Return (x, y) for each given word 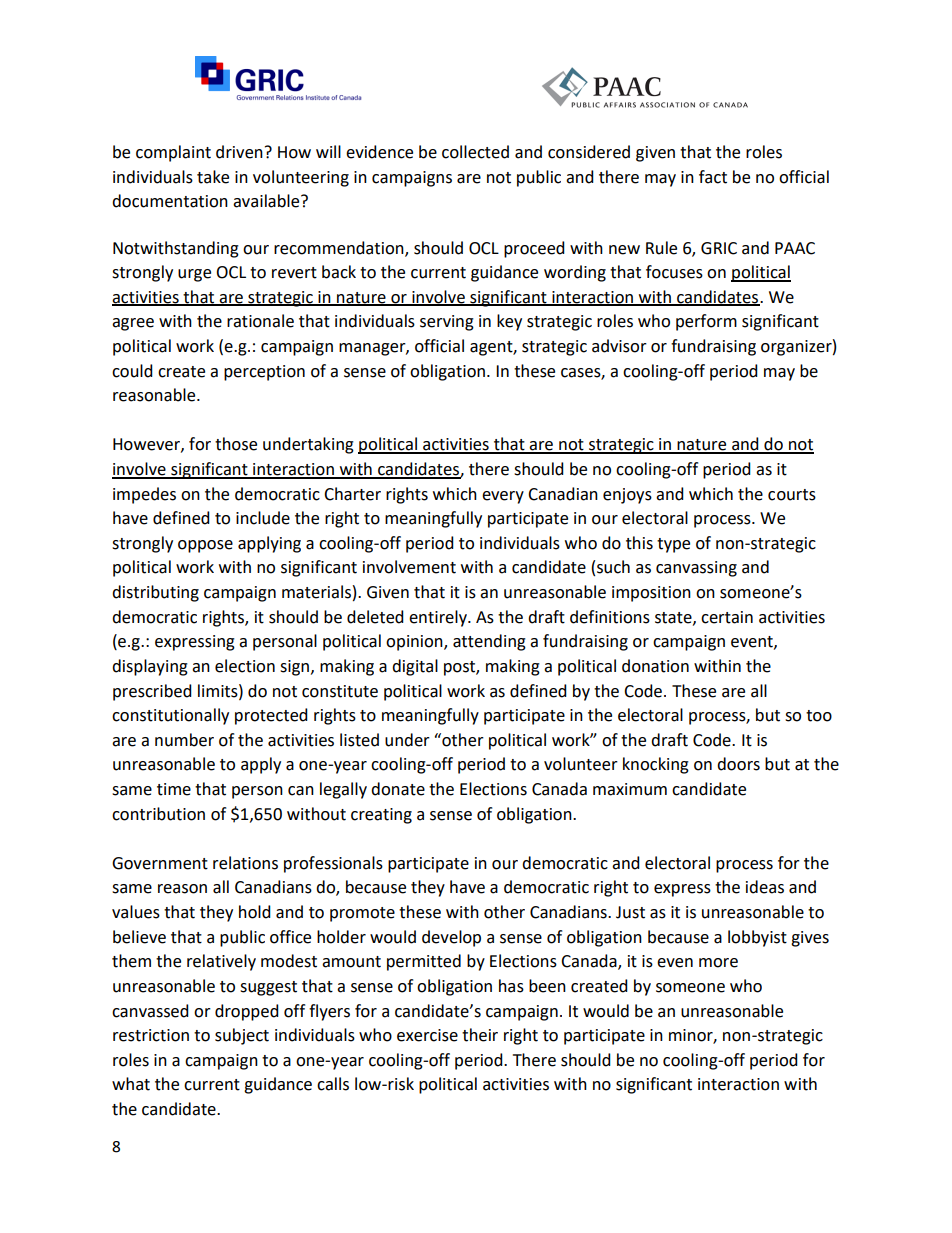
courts (792, 495)
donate (398, 789)
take (213, 177)
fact (713, 177)
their (480, 1035)
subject (242, 1036)
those (236, 444)
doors (738, 764)
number (184, 740)
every (503, 497)
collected (475, 152)
